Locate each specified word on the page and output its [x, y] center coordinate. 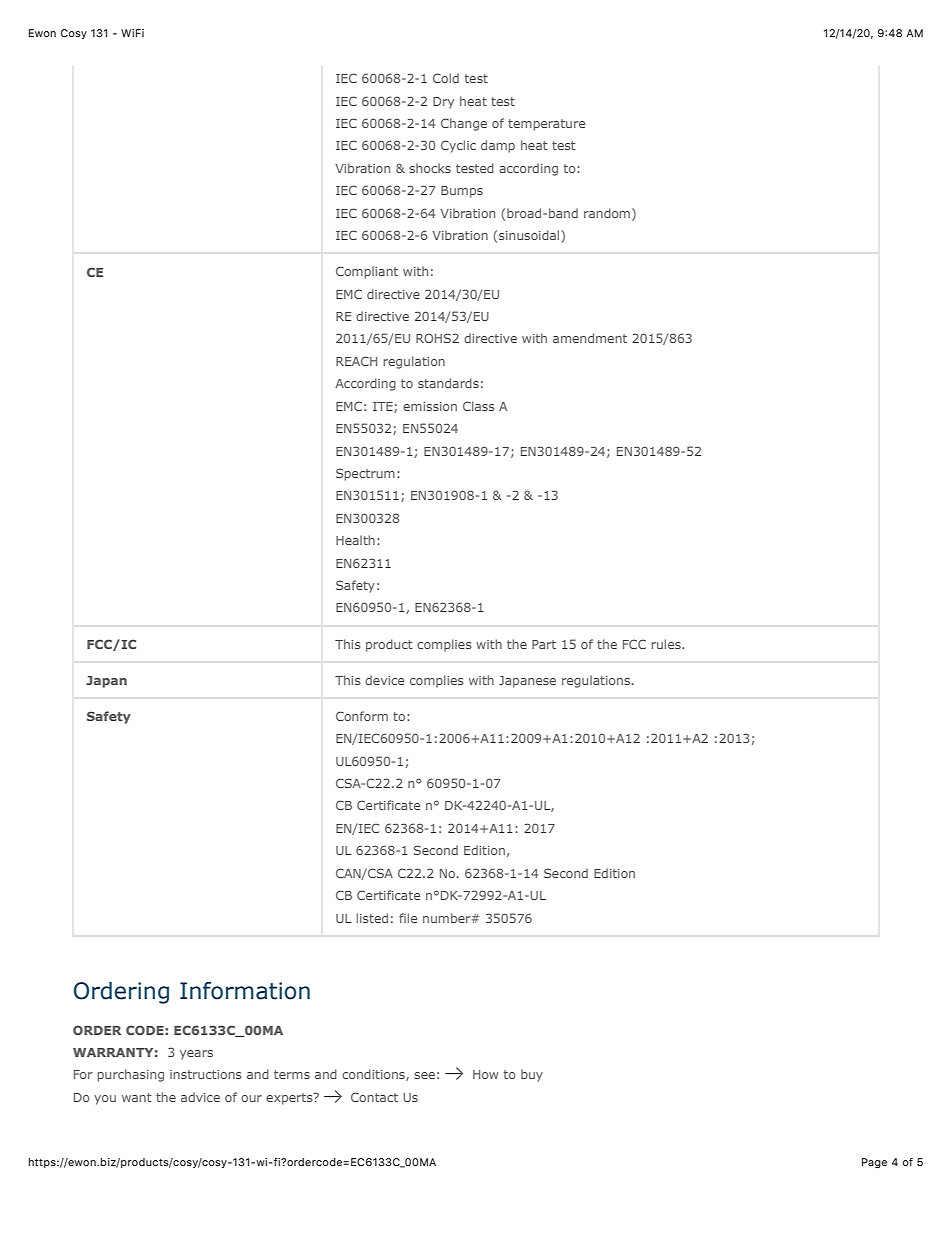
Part [544, 644]
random [607, 213]
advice [200, 1097]
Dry [443, 103]
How [485, 1074]
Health [355, 540]
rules [667, 644]
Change [464, 124]
